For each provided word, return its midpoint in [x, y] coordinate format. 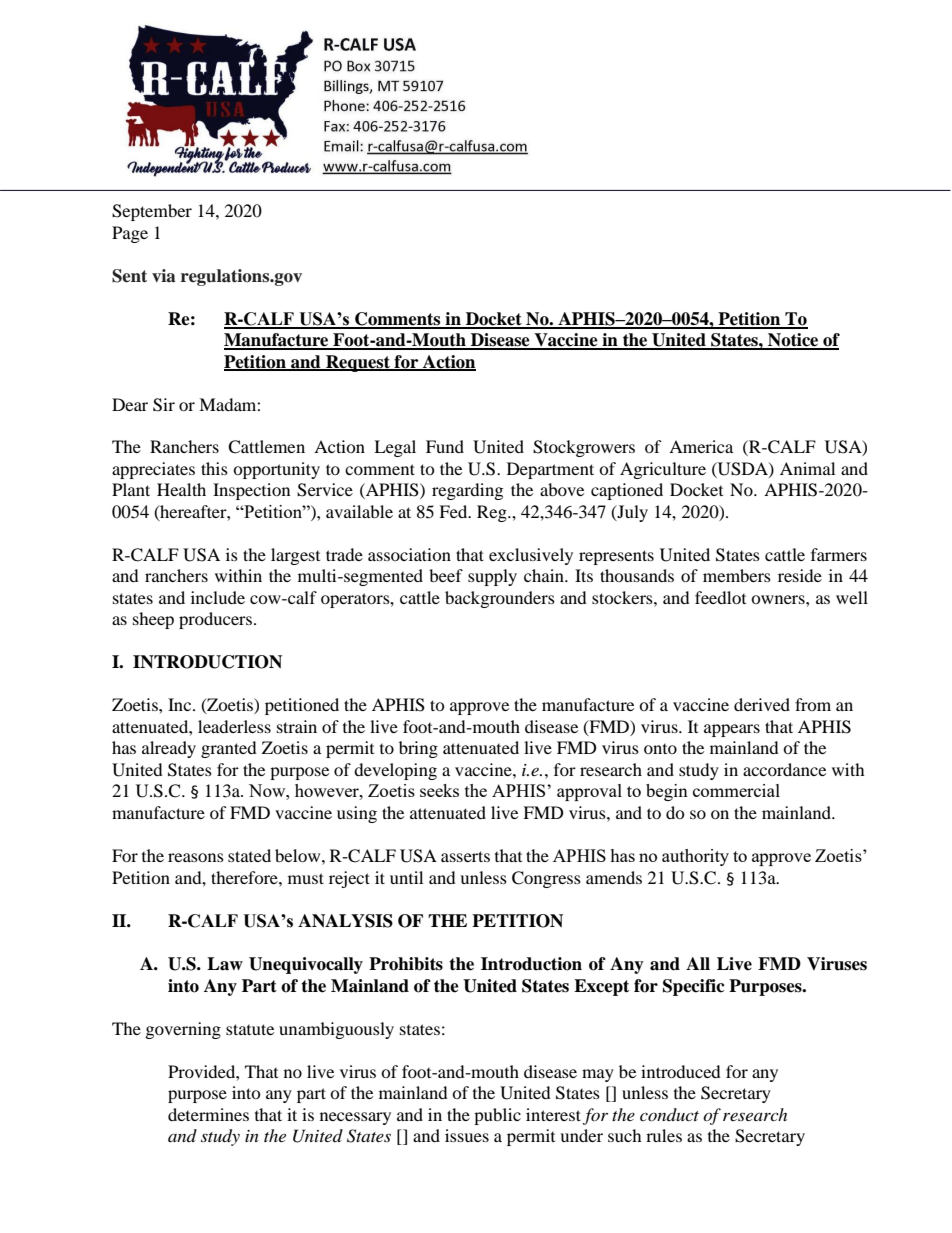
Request [358, 363]
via [164, 276]
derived [762, 704]
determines [208, 1114]
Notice [793, 341]
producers [217, 620]
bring [418, 749]
